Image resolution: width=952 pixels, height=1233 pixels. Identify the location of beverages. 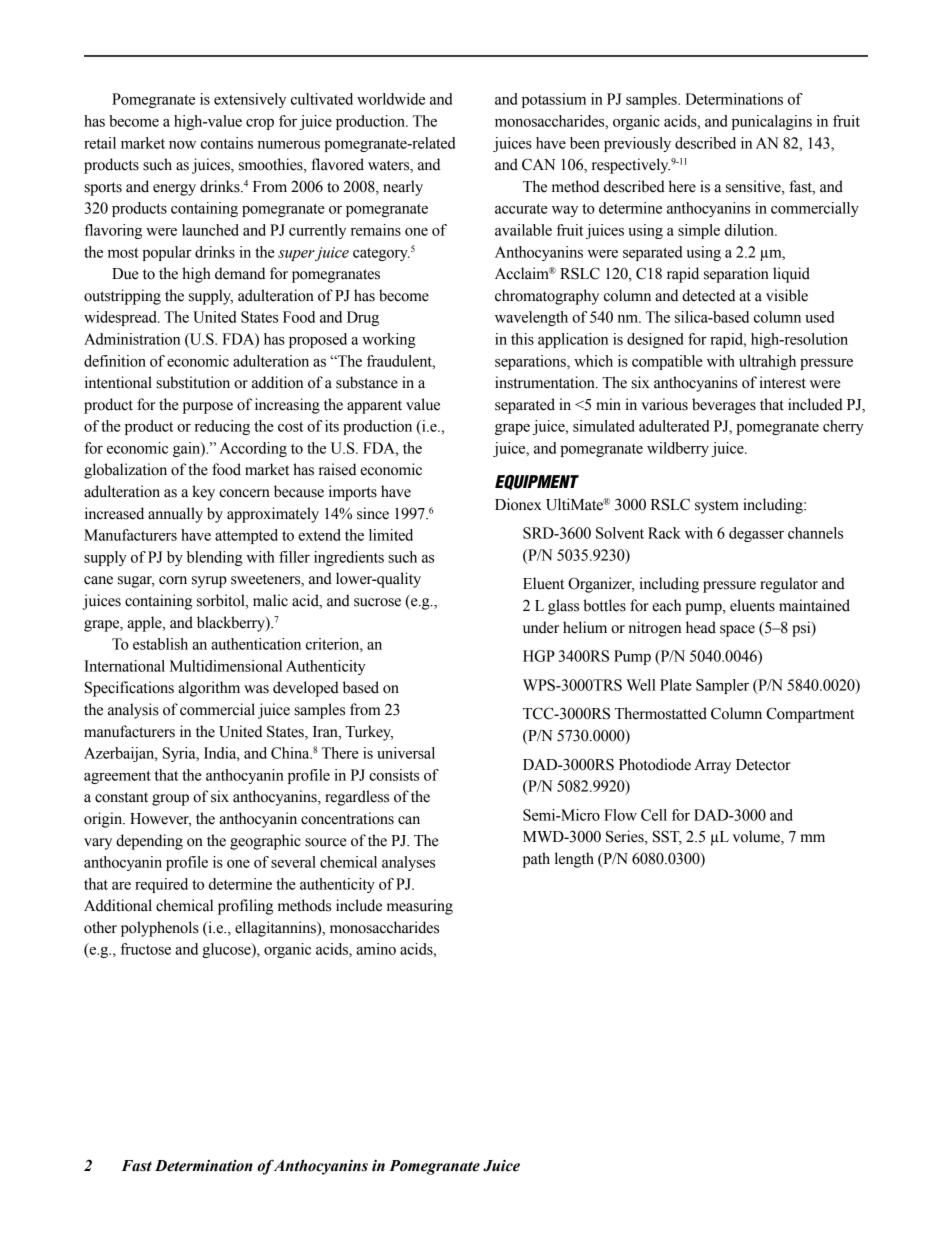
(724, 406).
